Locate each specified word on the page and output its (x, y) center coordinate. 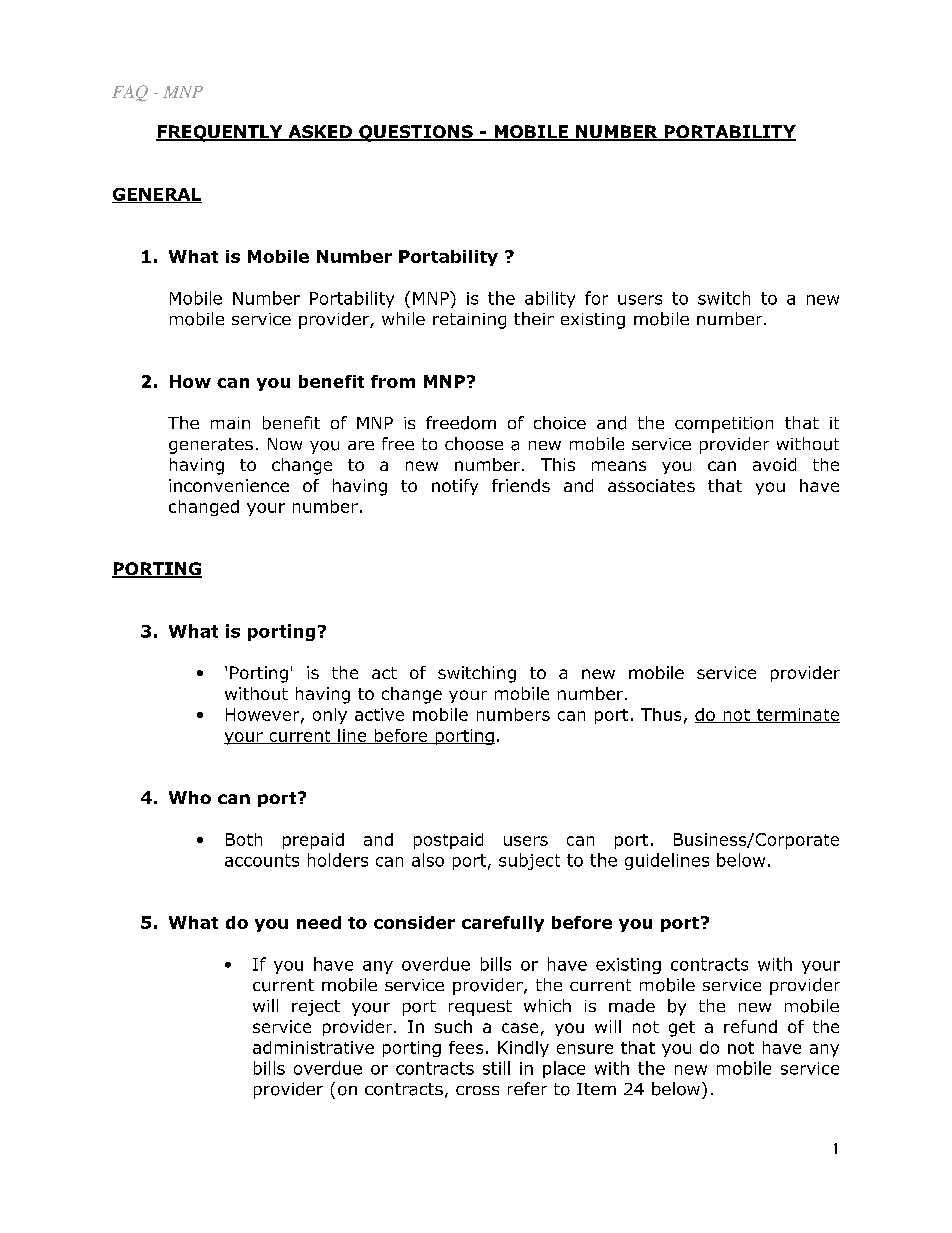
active (379, 714)
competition (724, 425)
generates (211, 446)
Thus (661, 714)
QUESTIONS (416, 133)
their (534, 318)
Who (190, 797)
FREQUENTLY (220, 133)
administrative (313, 1047)
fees (466, 1047)
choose (474, 444)
